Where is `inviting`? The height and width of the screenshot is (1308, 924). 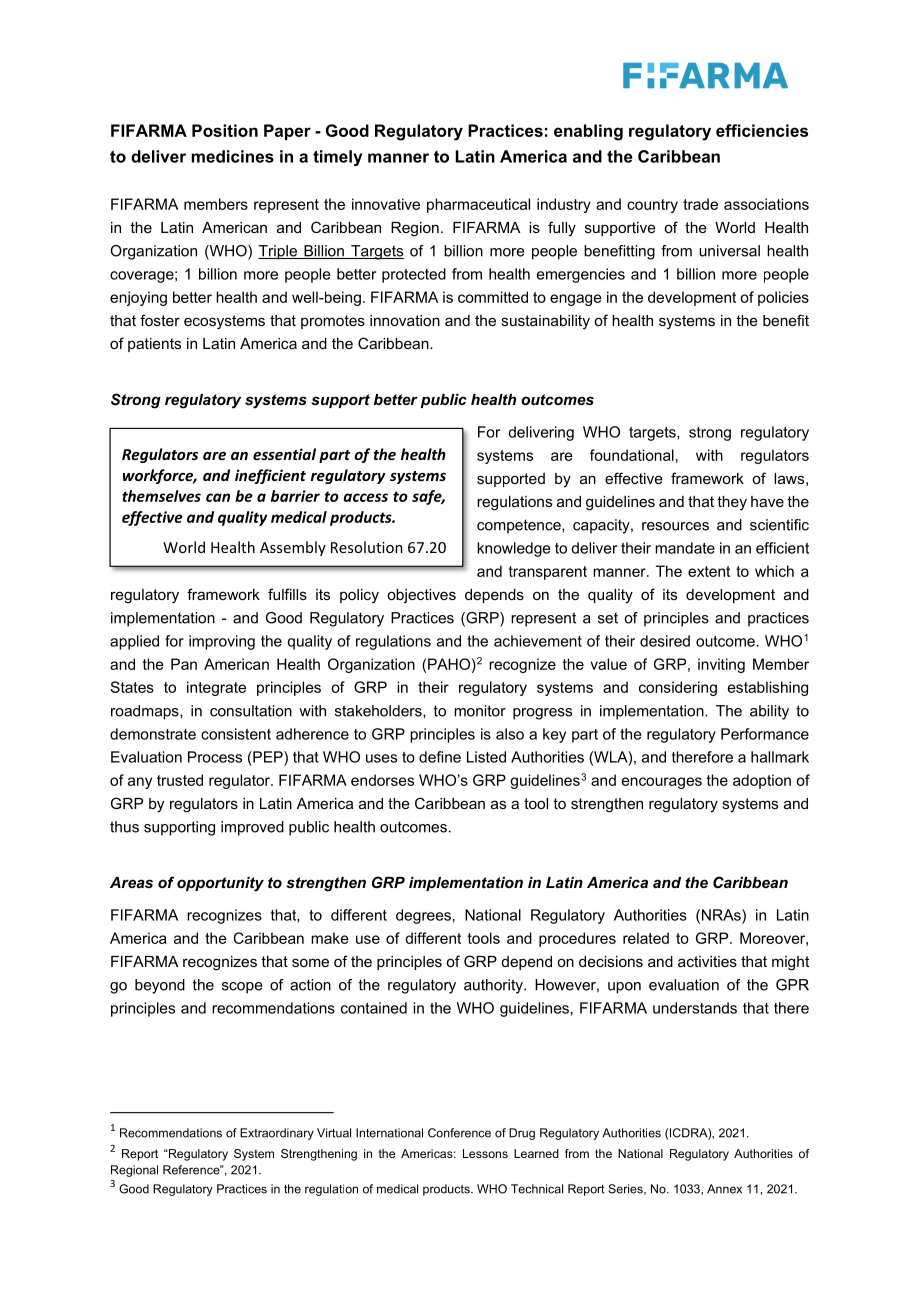 inviting is located at coordinates (721, 665).
